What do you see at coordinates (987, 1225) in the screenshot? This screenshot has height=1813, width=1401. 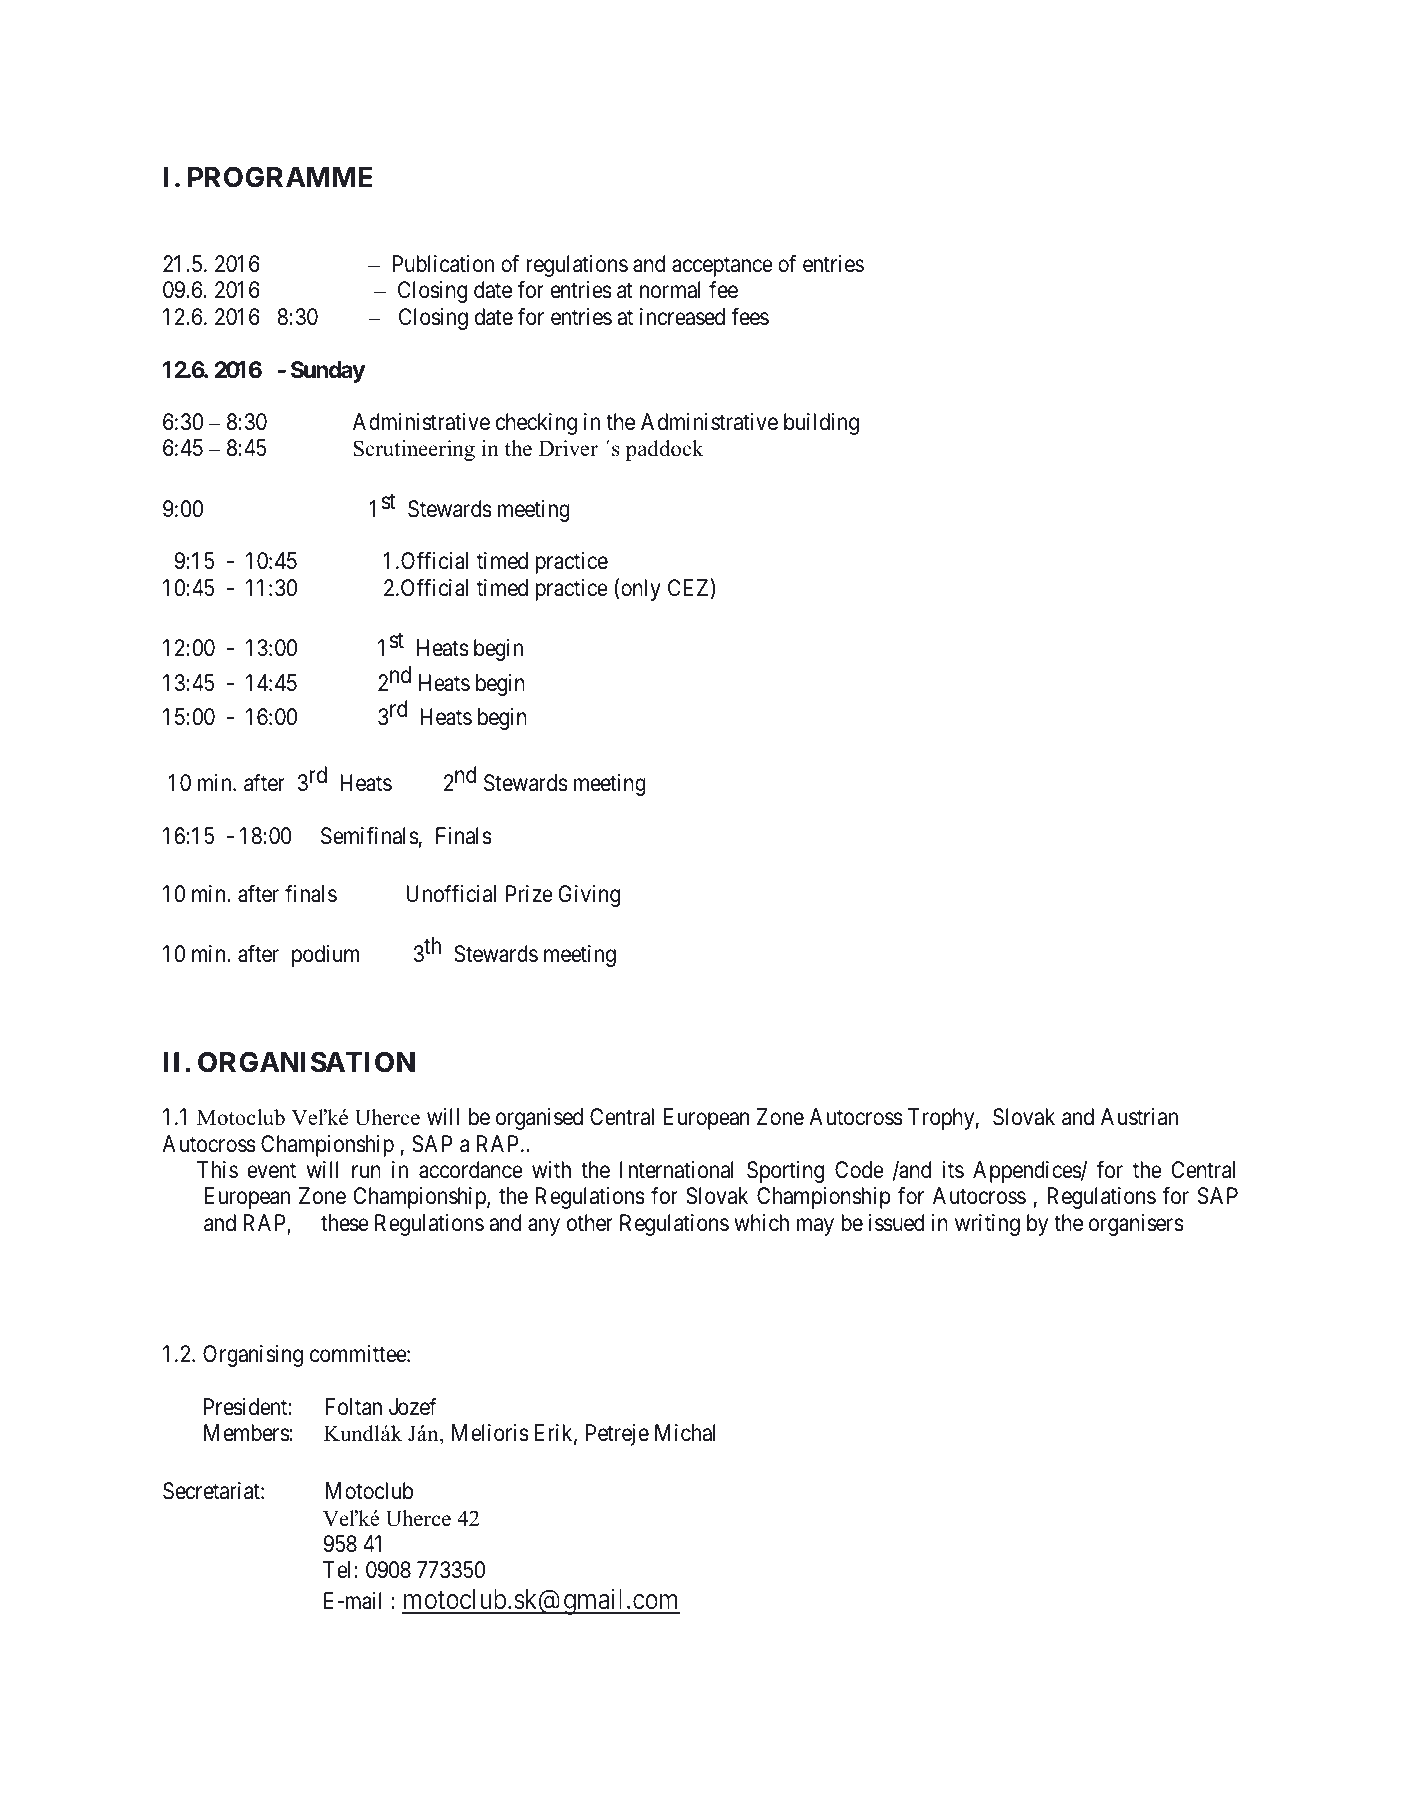 I see `writing` at bounding box center [987, 1225].
